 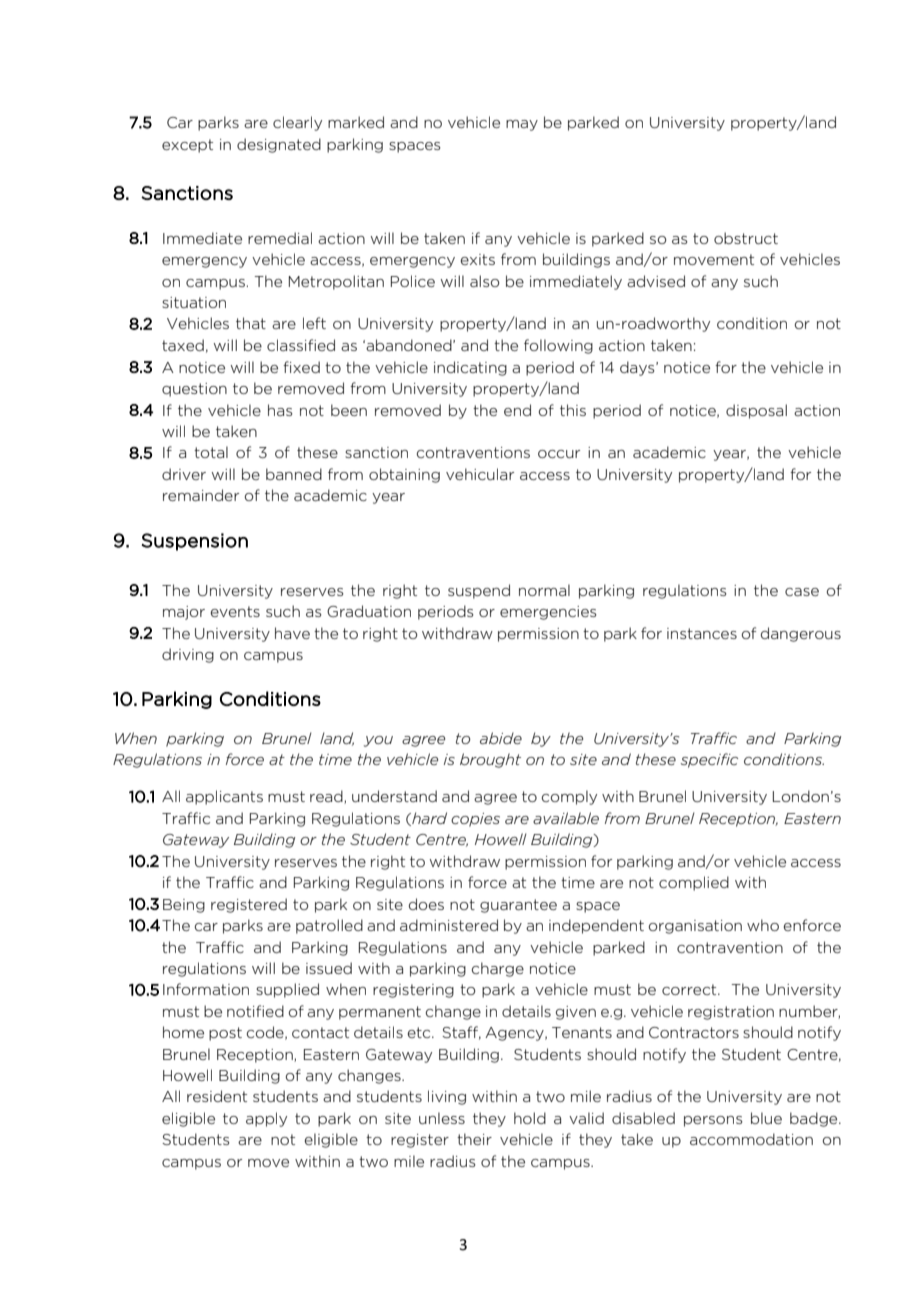 I want to click on specific, so click(x=709, y=760).
